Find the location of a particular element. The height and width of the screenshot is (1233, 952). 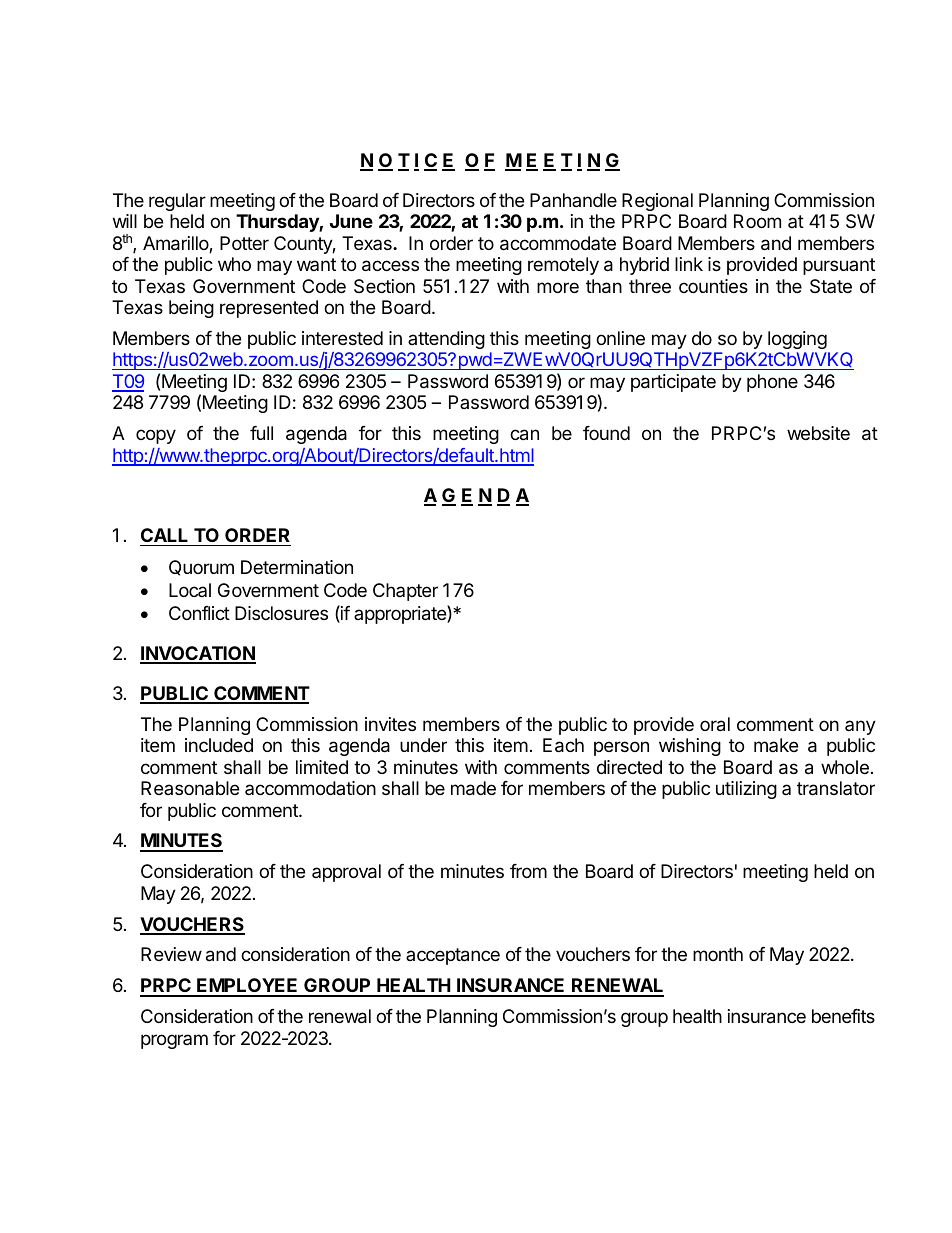

Chapter is located at coordinates (405, 592).
